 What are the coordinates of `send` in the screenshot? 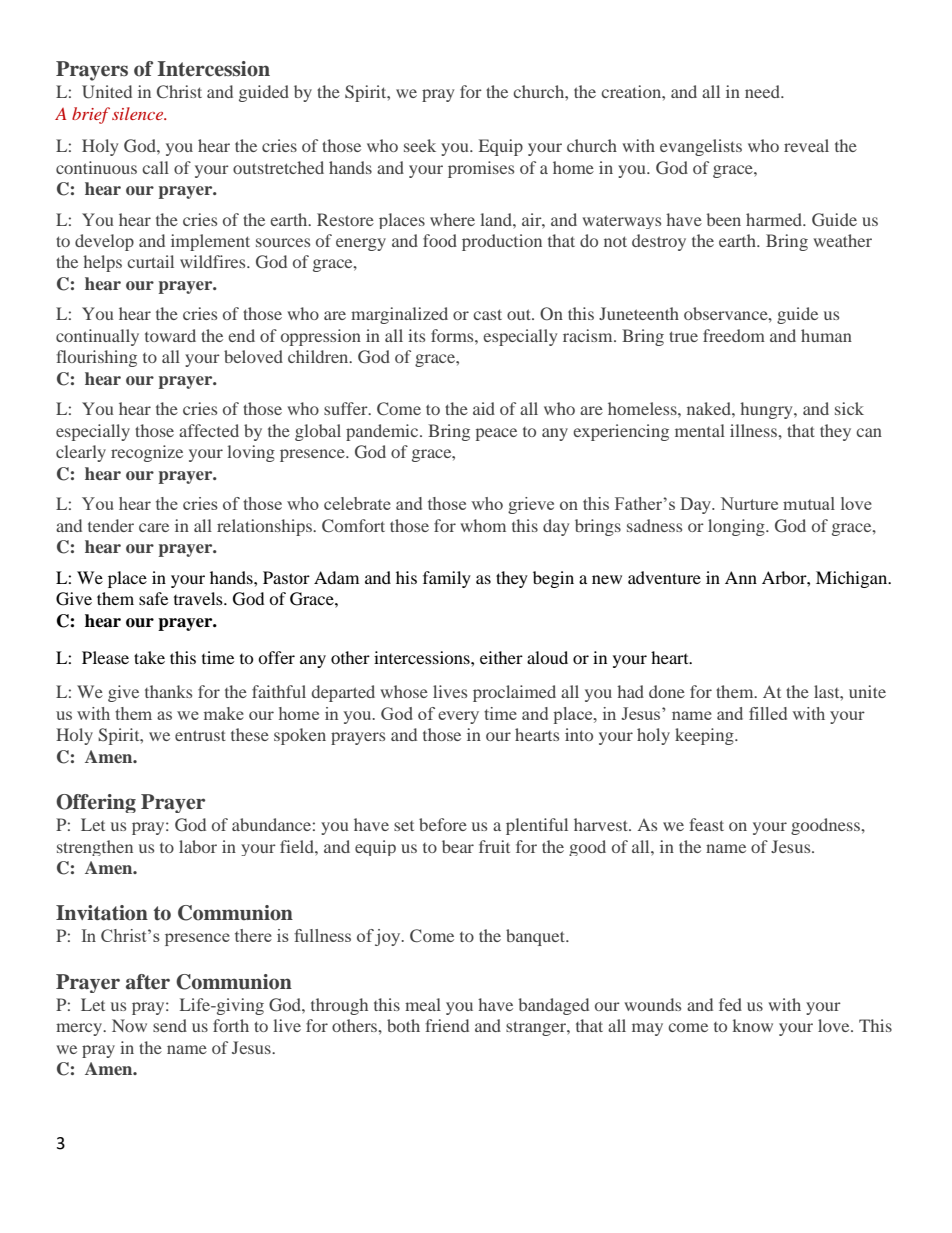 It's located at (170, 1025).
